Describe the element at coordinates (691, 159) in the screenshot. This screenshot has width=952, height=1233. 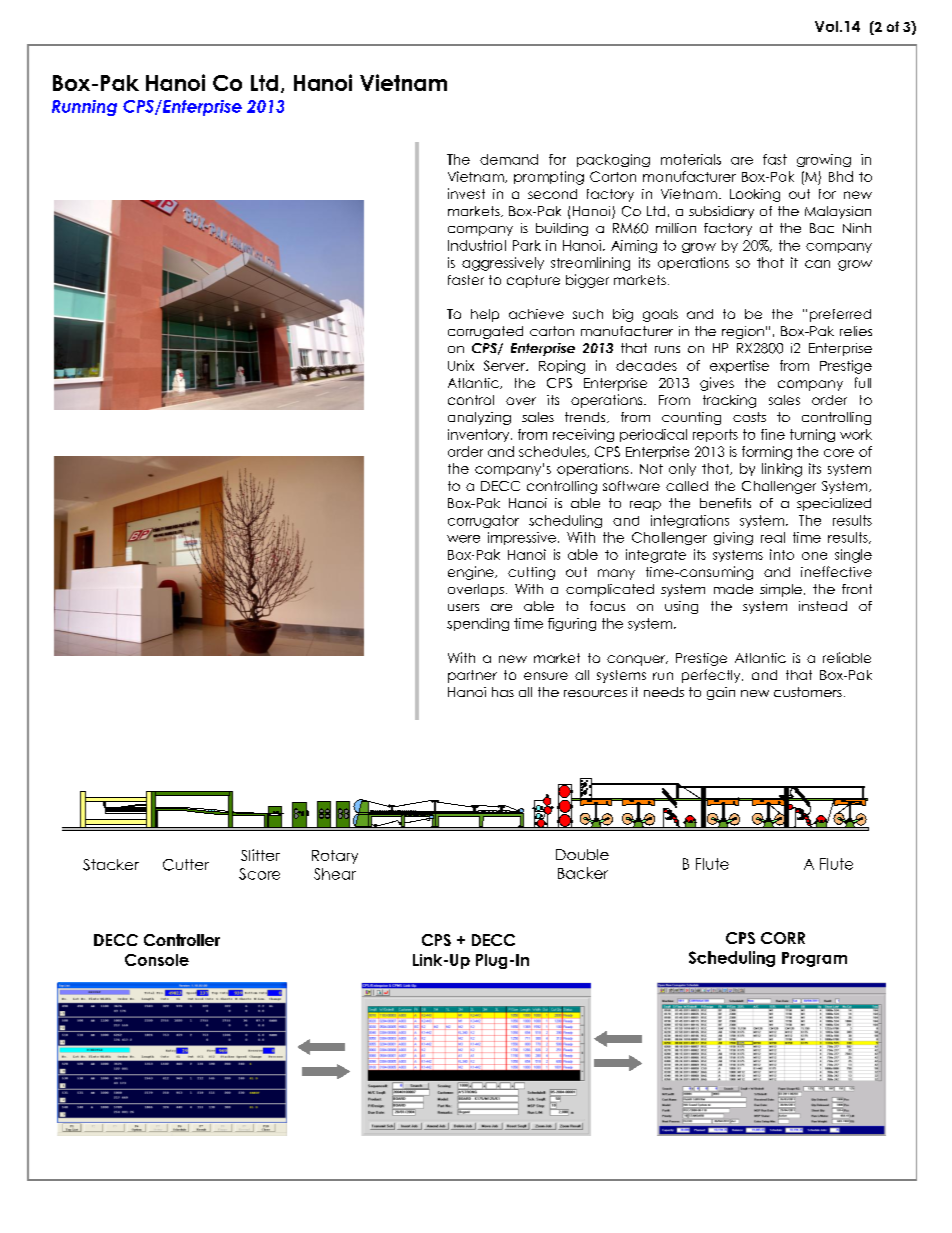
I see `materials` at that location.
